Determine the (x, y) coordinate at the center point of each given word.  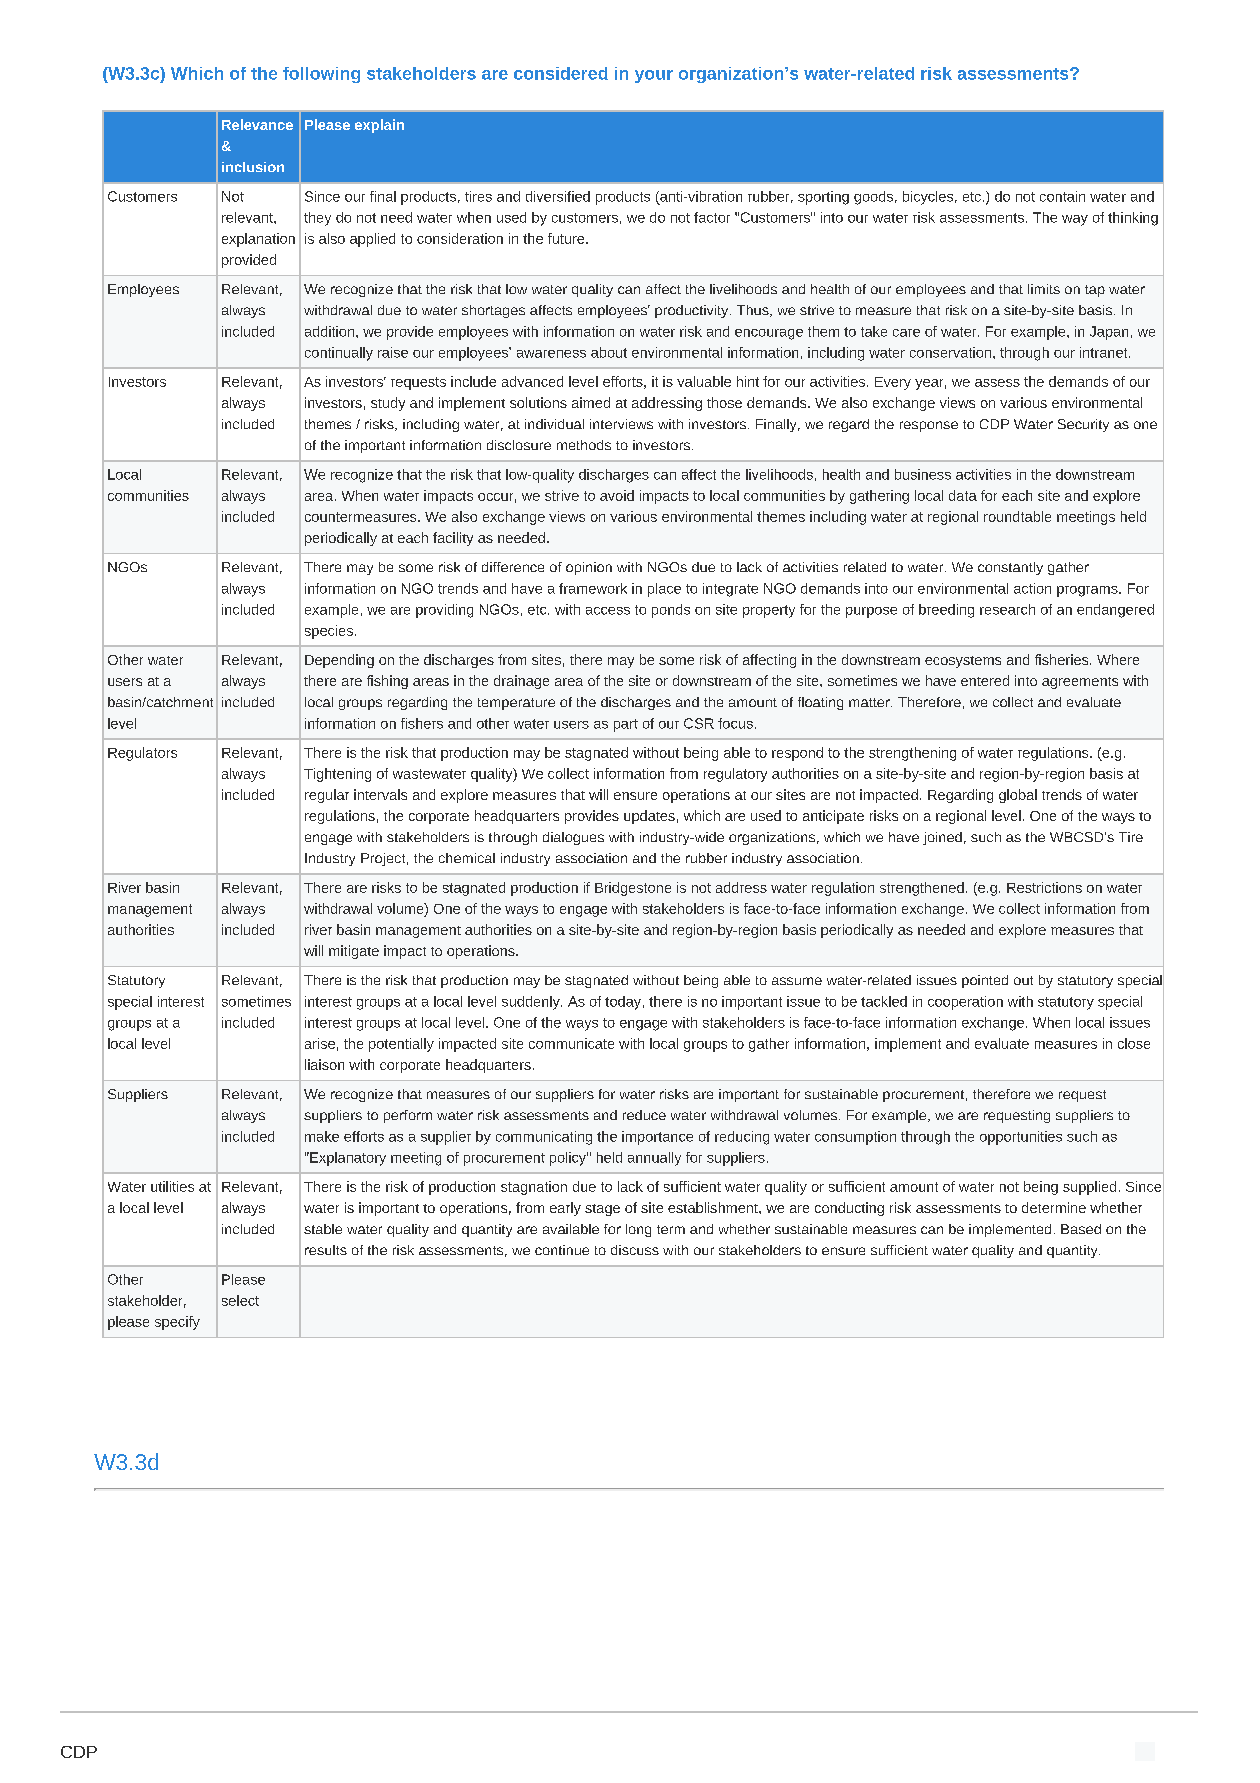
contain (1062, 196)
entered (985, 680)
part (626, 725)
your (654, 76)
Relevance (257, 124)
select (240, 1300)
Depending (339, 661)
